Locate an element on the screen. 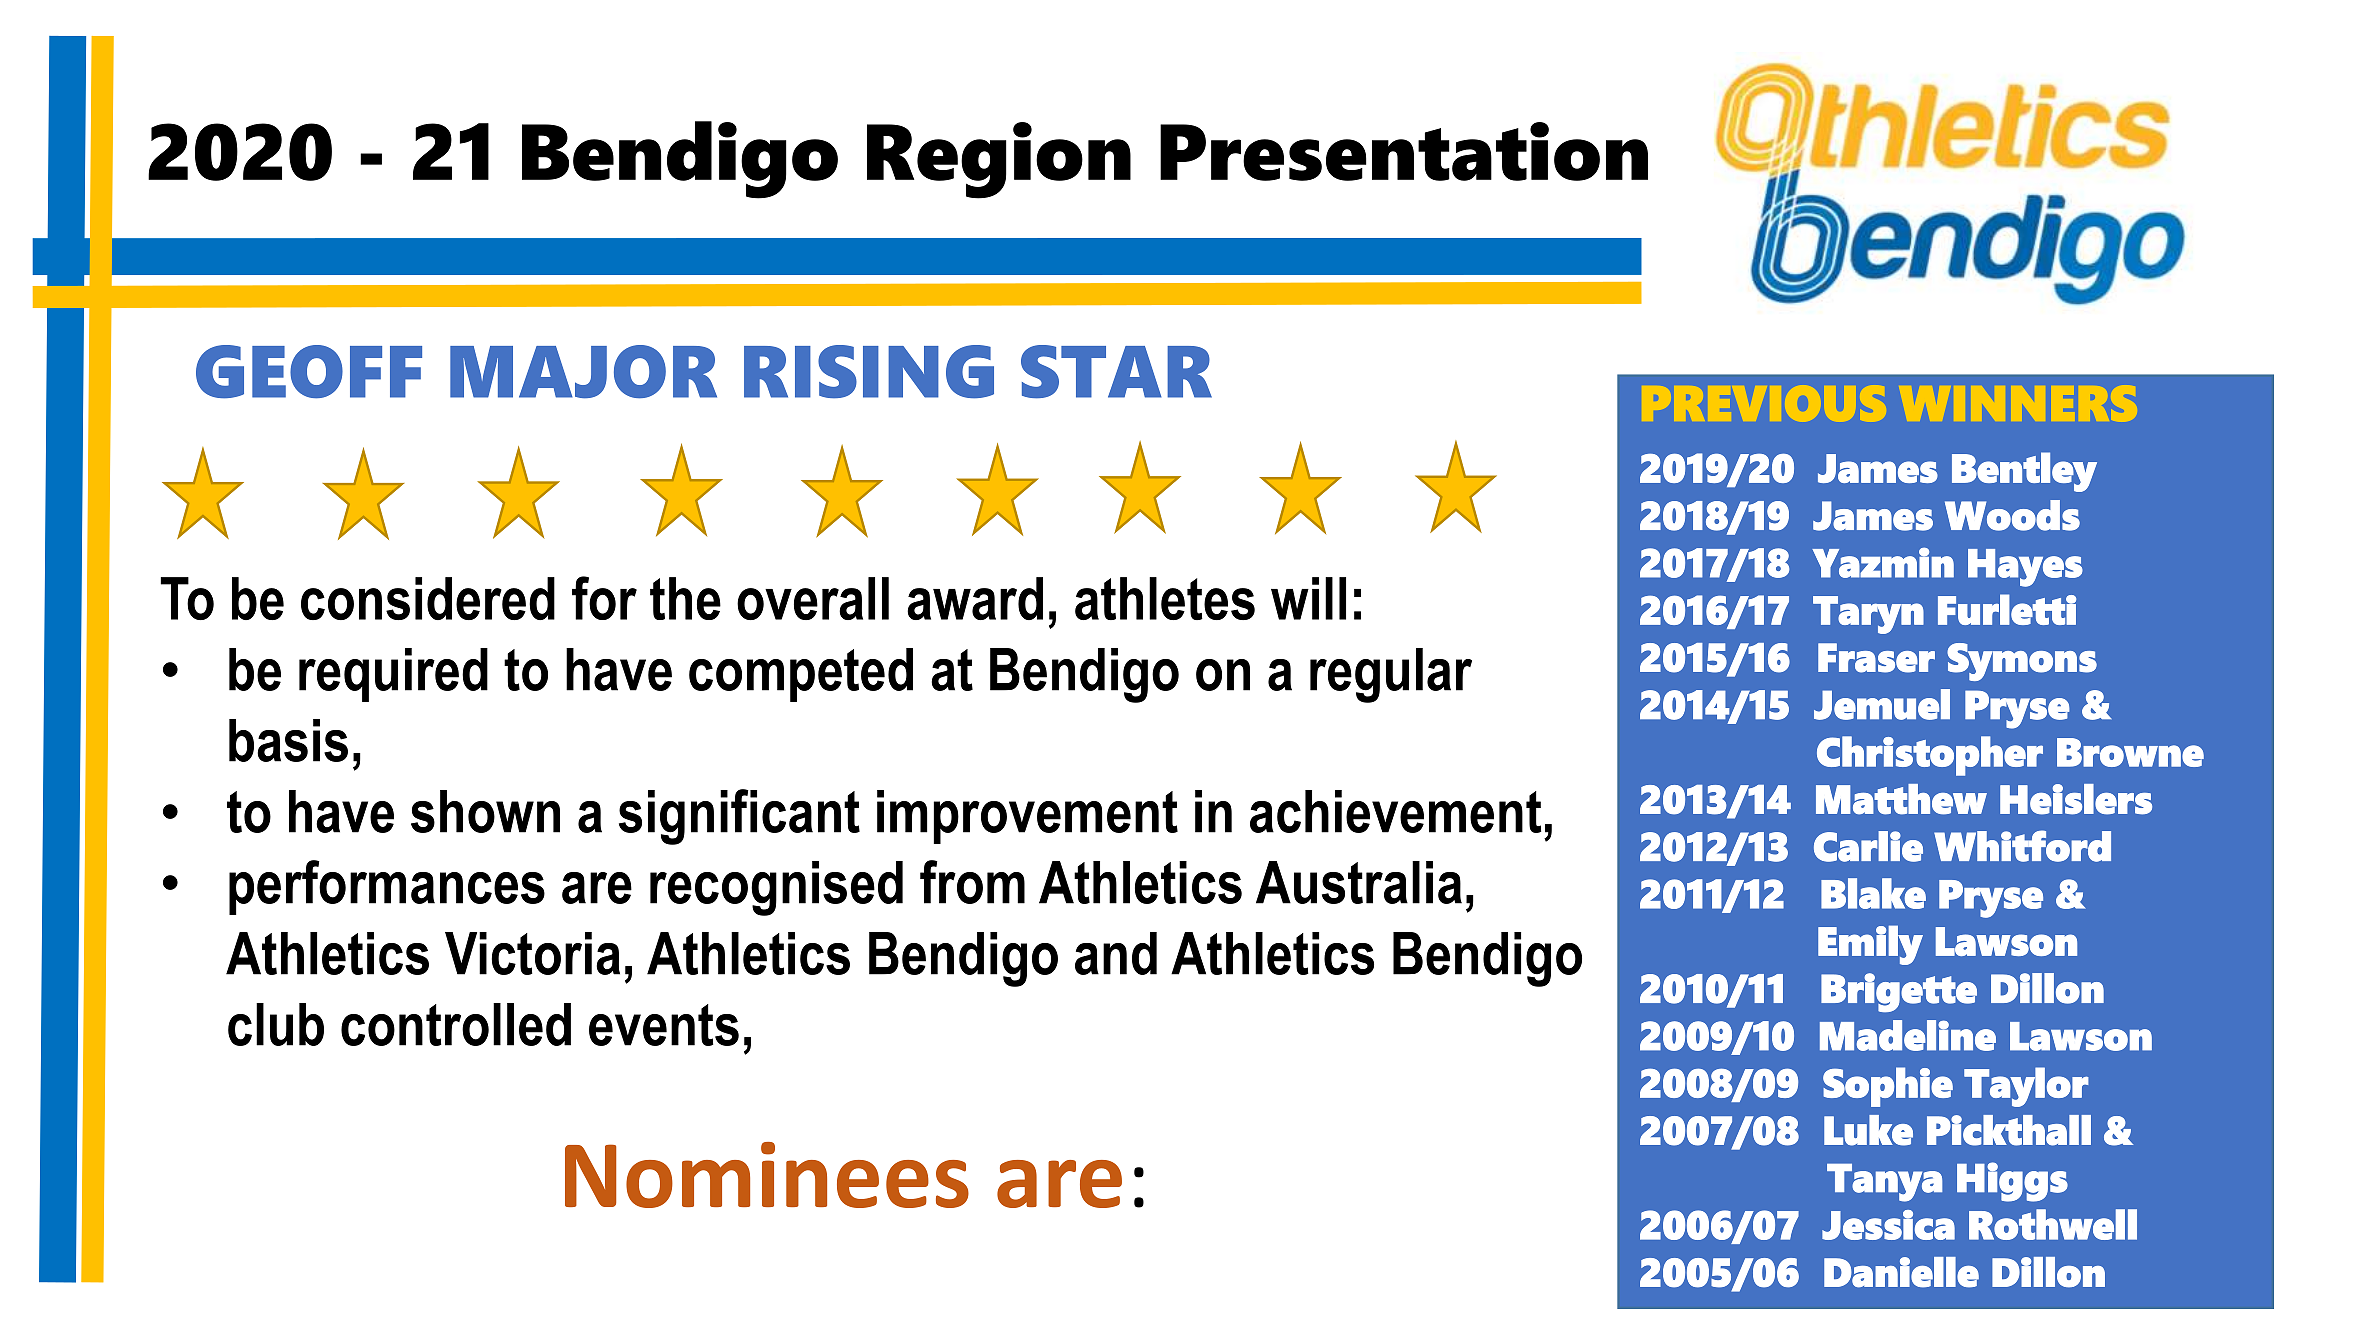 The width and height of the screenshot is (2365, 1330). considered is located at coordinates (428, 598).
